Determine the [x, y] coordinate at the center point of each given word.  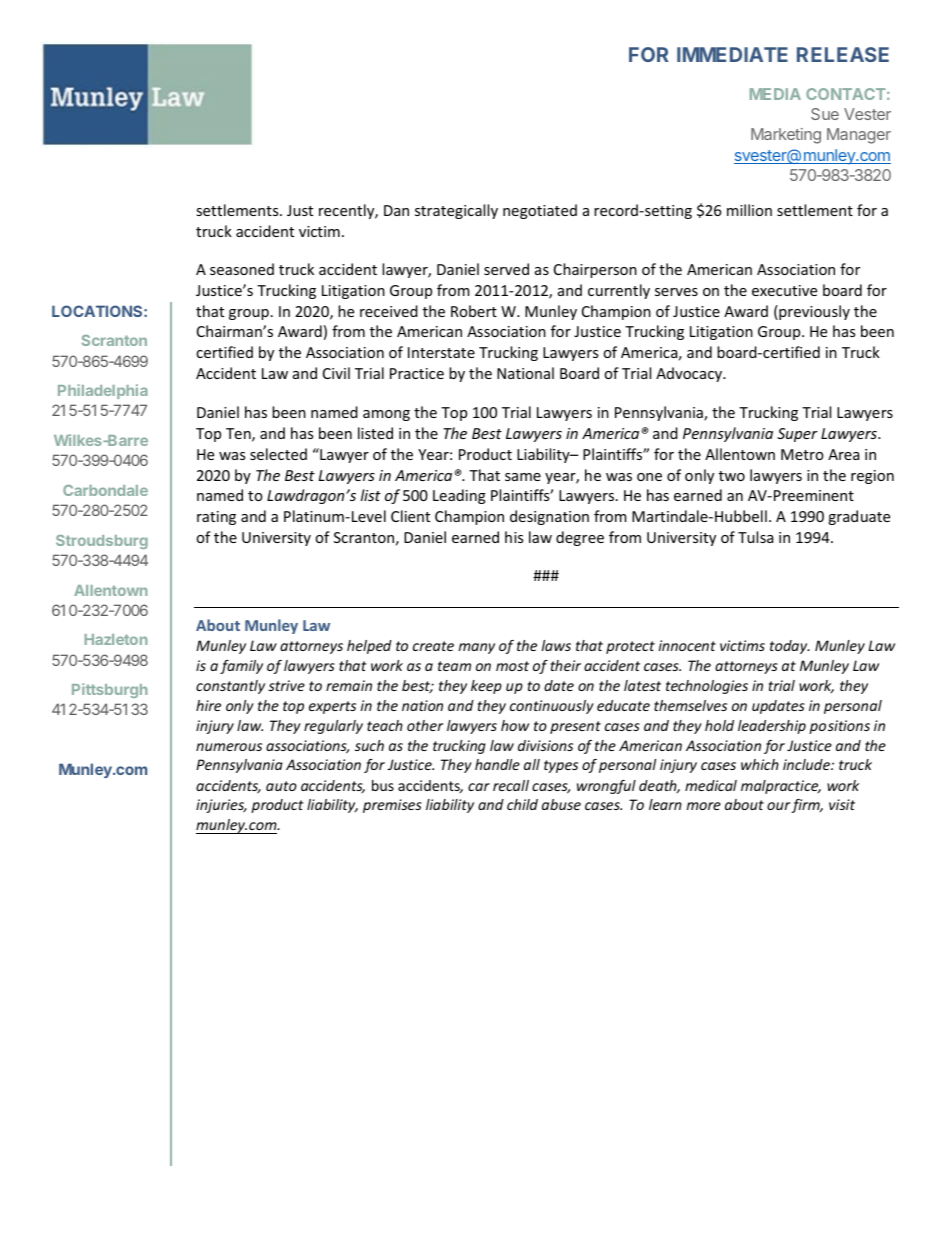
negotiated [540, 211]
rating [216, 518]
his [514, 537]
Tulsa [755, 537]
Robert [474, 311]
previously [813, 312]
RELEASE [843, 54]
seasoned [242, 269]
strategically [456, 211]
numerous [229, 747]
